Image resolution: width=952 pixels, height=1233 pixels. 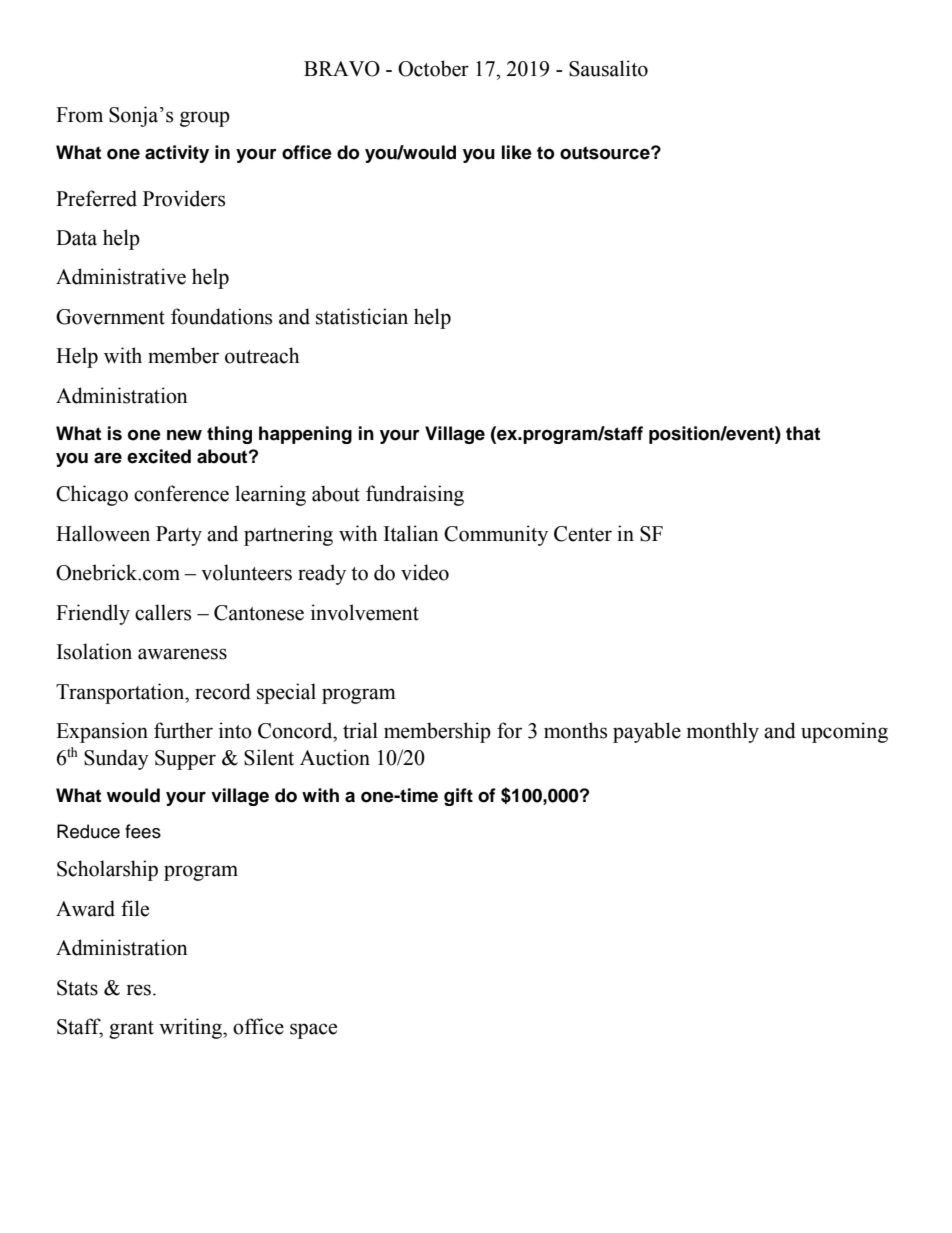 What do you see at coordinates (803, 433) in the page?
I see `that` at bounding box center [803, 433].
